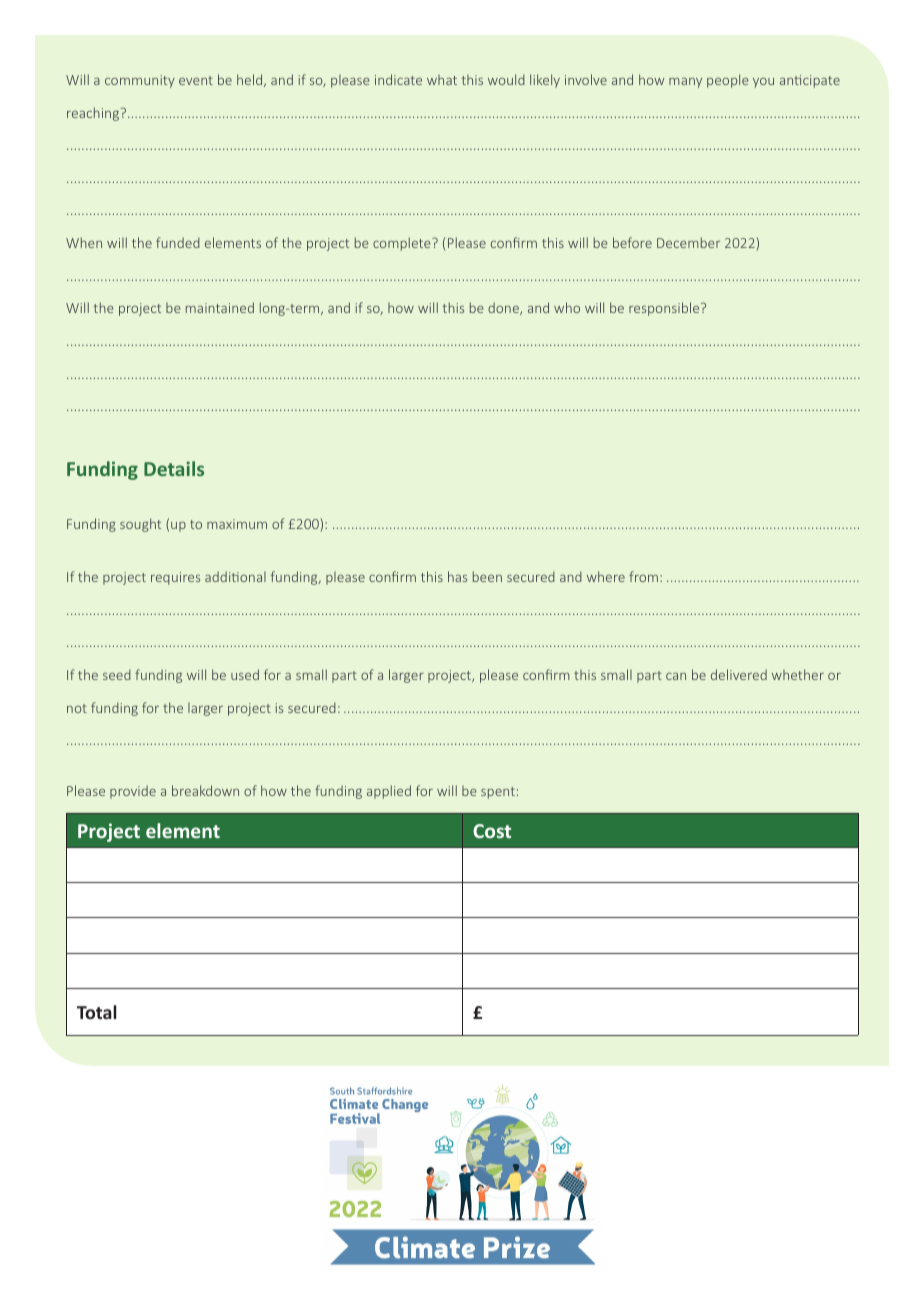 This document has width=924, height=1308. I want to click on what, so click(442, 80).
